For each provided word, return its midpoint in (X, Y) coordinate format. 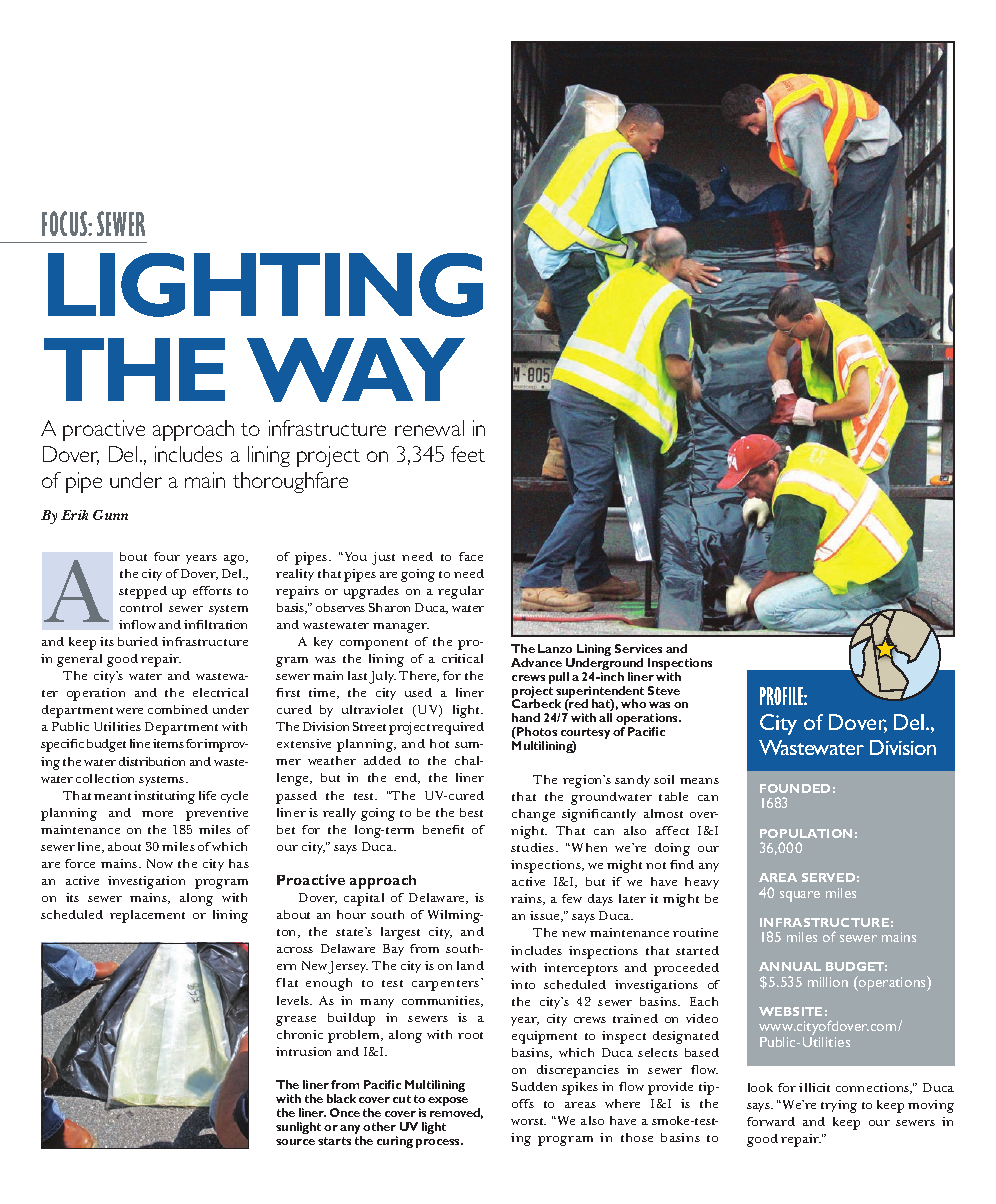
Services (638, 648)
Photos (537, 731)
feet (468, 454)
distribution (152, 761)
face (471, 556)
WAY (356, 370)
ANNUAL (790, 966)
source (295, 1142)
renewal (429, 428)
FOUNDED (795, 788)
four (167, 556)
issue (546, 916)
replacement (147, 916)
